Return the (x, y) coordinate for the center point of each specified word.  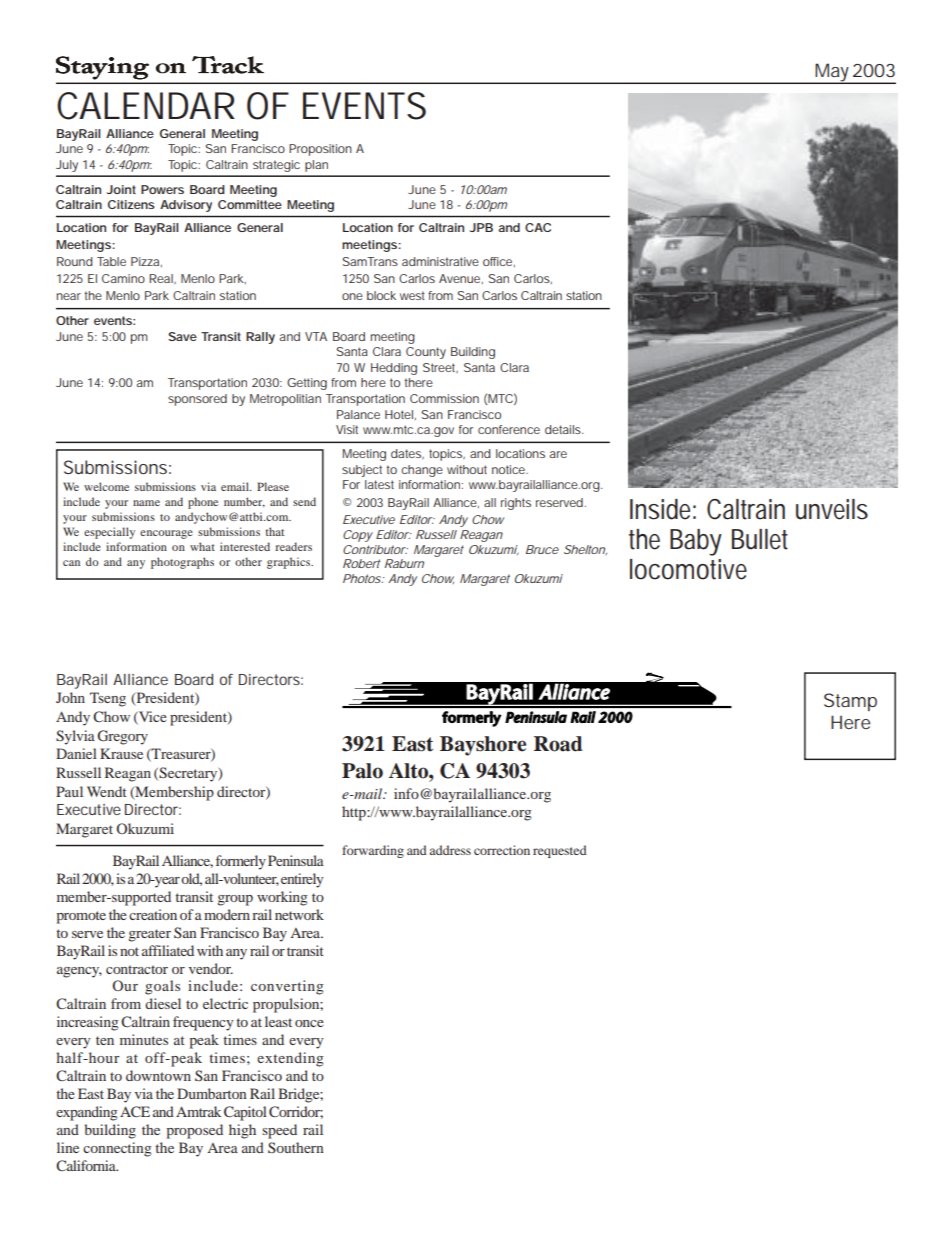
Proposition (320, 150)
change (422, 471)
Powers (162, 189)
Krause (121, 753)
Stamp (850, 702)
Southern (296, 1147)
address (450, 850)
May (832, 73)
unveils (832, 509)
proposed (194, 1131)
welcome (106, 486)
